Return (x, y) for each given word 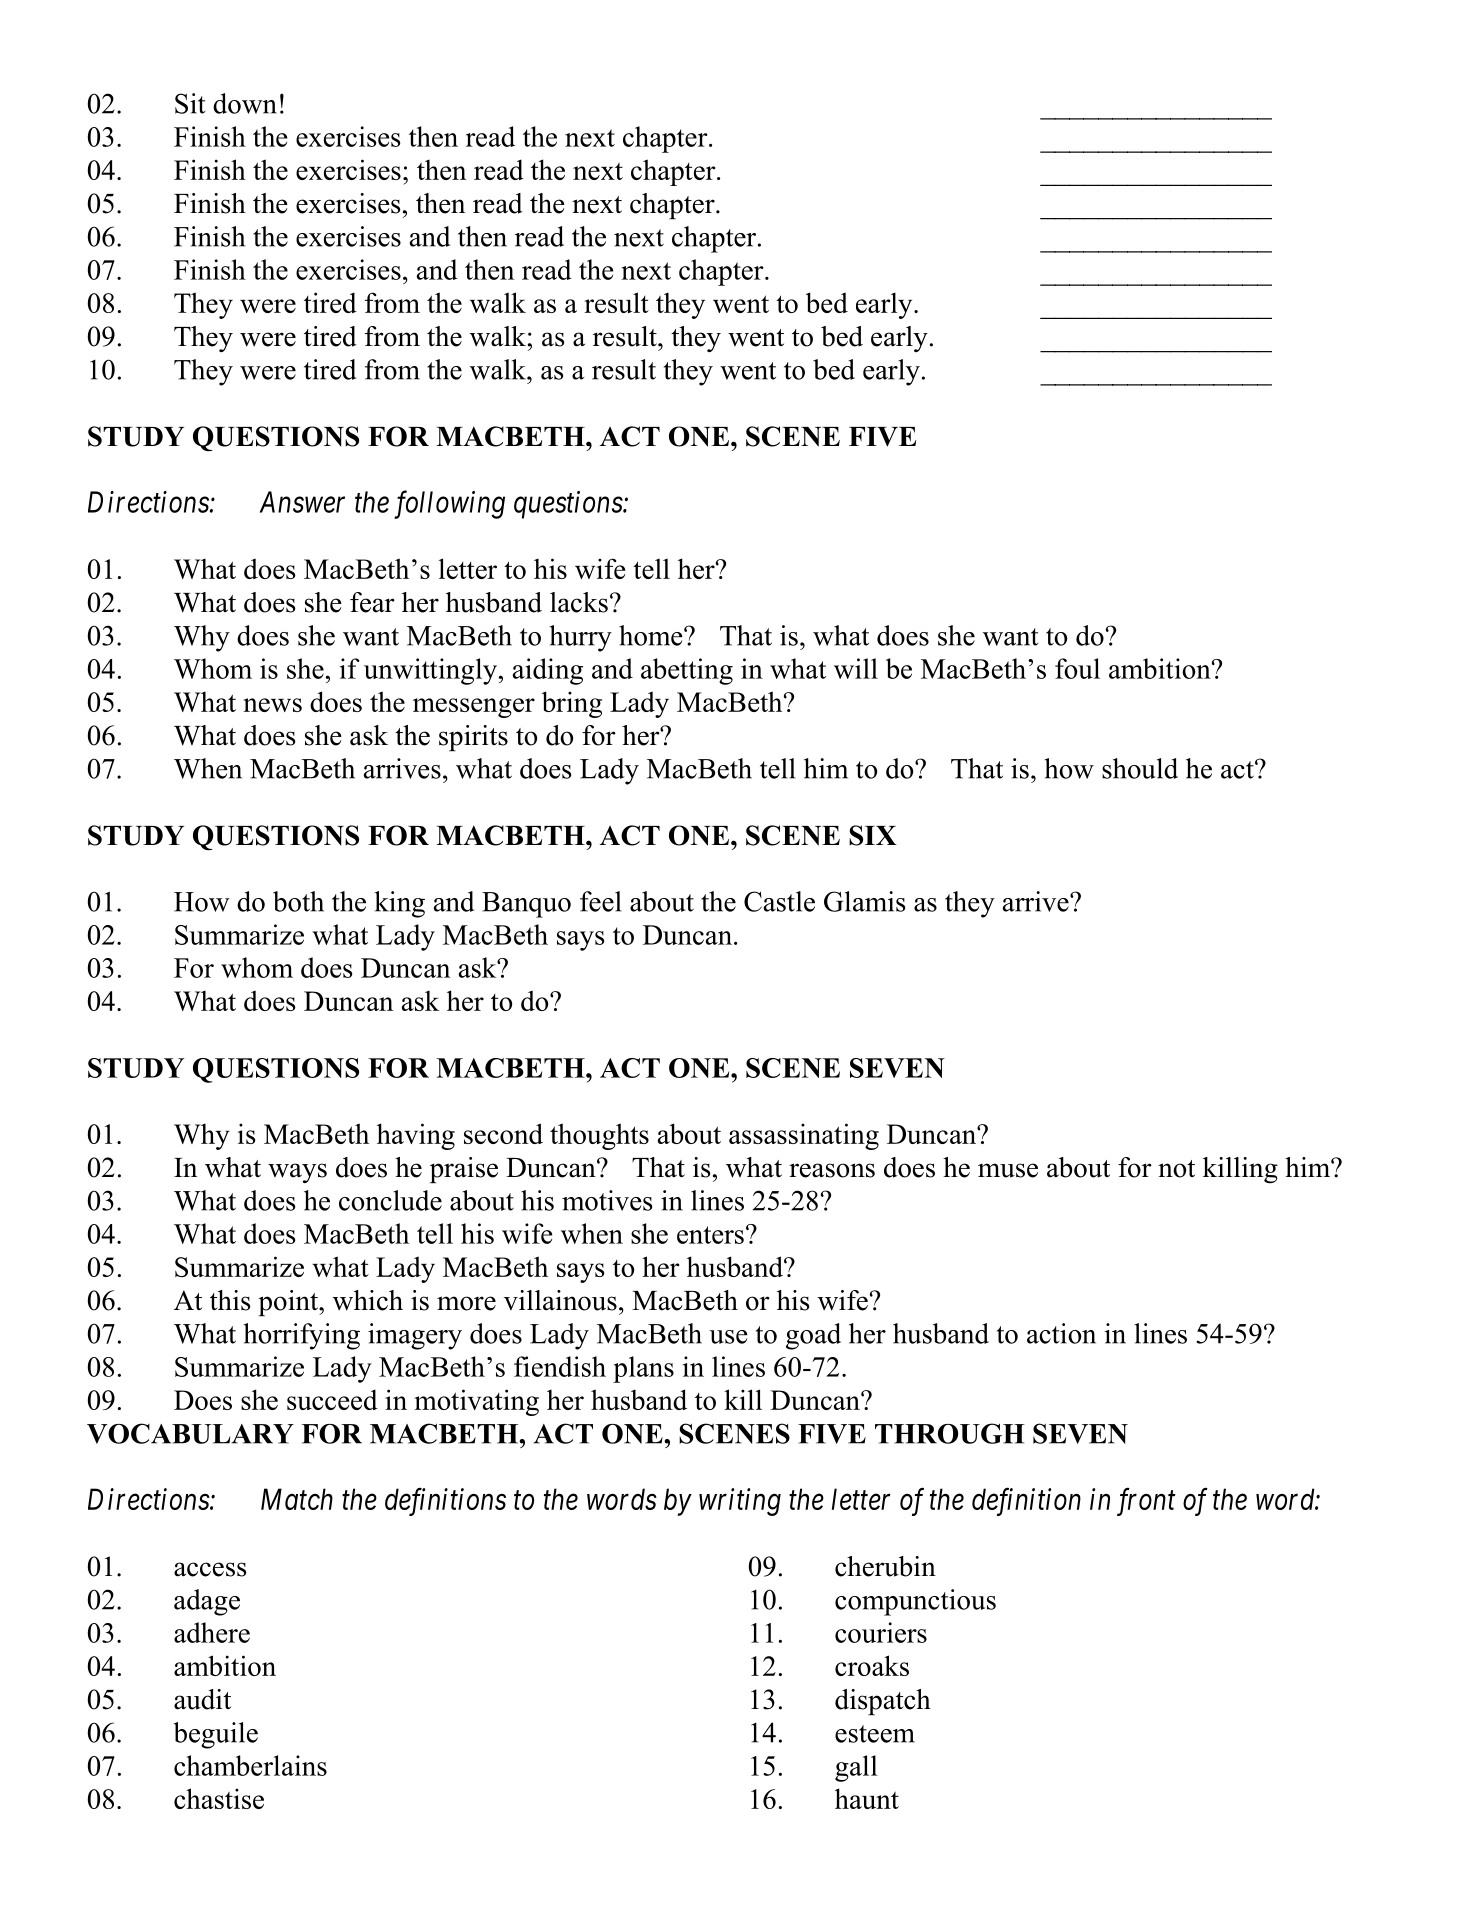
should (1140, 768)
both (298, 901)
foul (1077, 668)
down (245, 103)
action (1061, 1333)
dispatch (883, 1702)
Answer (302, 502)
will (856, 668)
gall (856, 1768)
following (449, 504)
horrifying (302, 1336)
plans (643, 1369)
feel (601, 901)
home (652, 635)
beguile (215, 1735)
